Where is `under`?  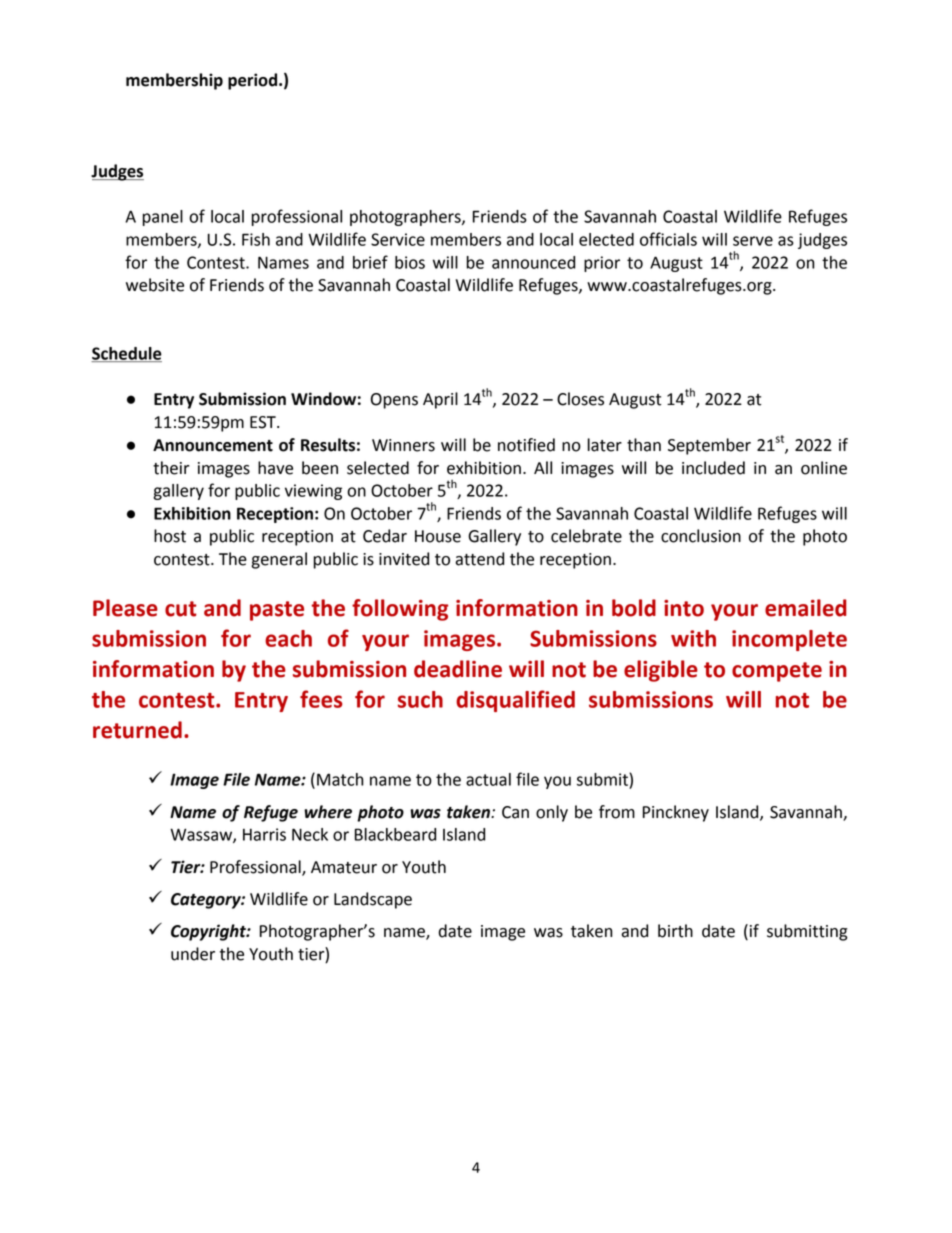
under is located at coordinates (193, 954).
